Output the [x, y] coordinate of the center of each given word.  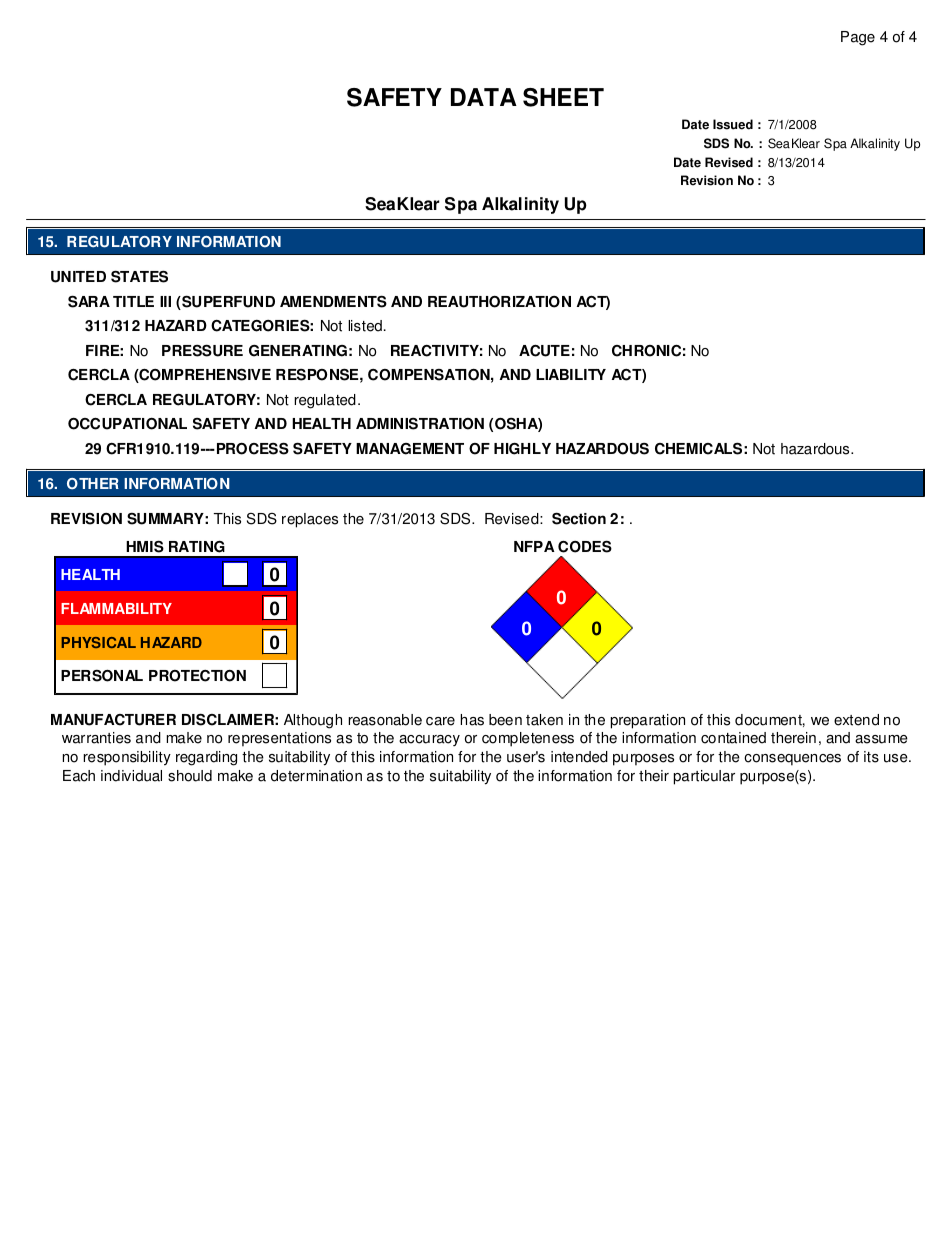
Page [858, 38]
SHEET [563, 97]
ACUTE [544, 351]
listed [365, 326]
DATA [484, 97]
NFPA [534, 546]
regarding [206, 758]
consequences [792, 760]
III [165, 301]
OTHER [93, 484]
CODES [585, 546]
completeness [528, 739]
